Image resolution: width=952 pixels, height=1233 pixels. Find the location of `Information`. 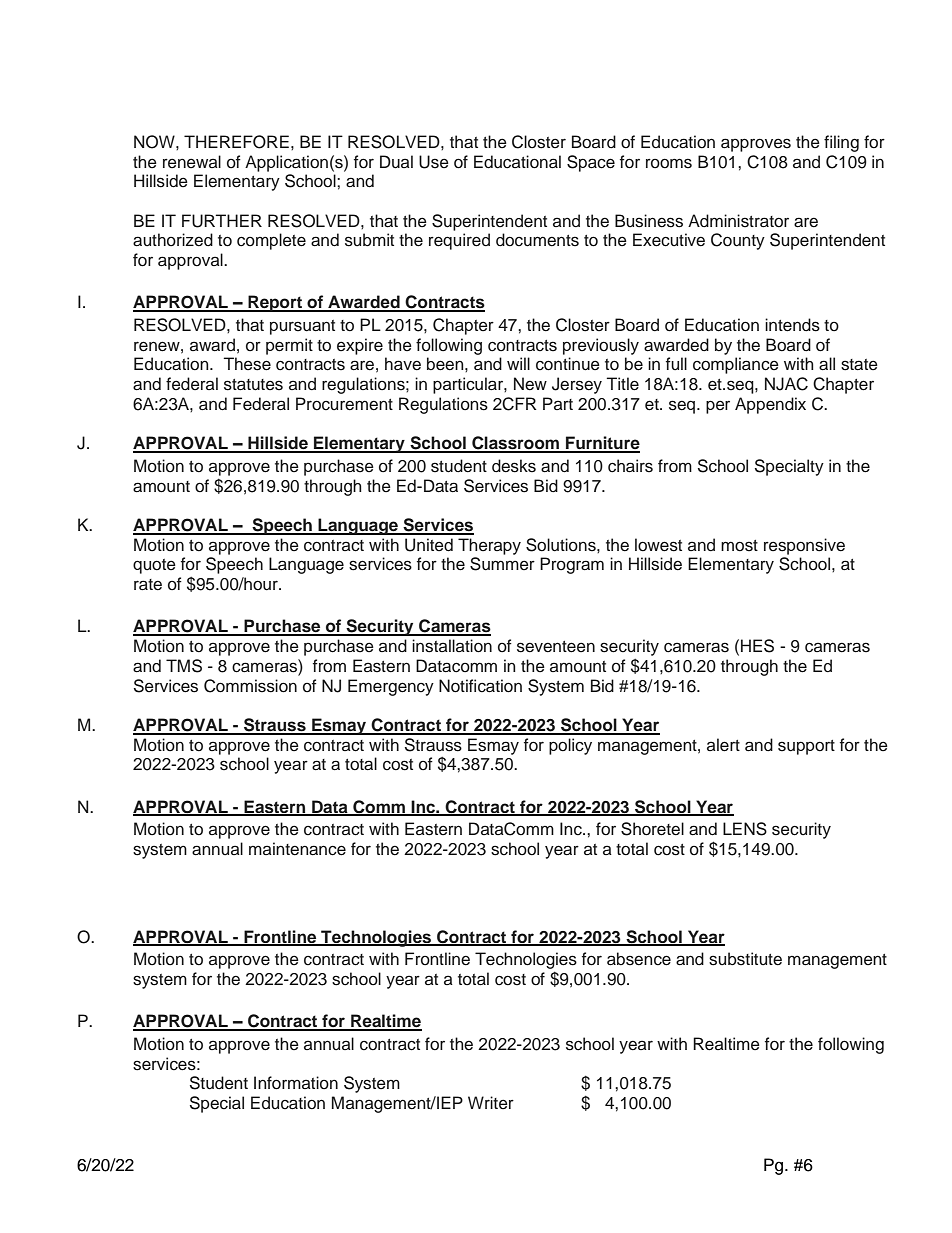

Information is located at coordinates (296, 1083).
